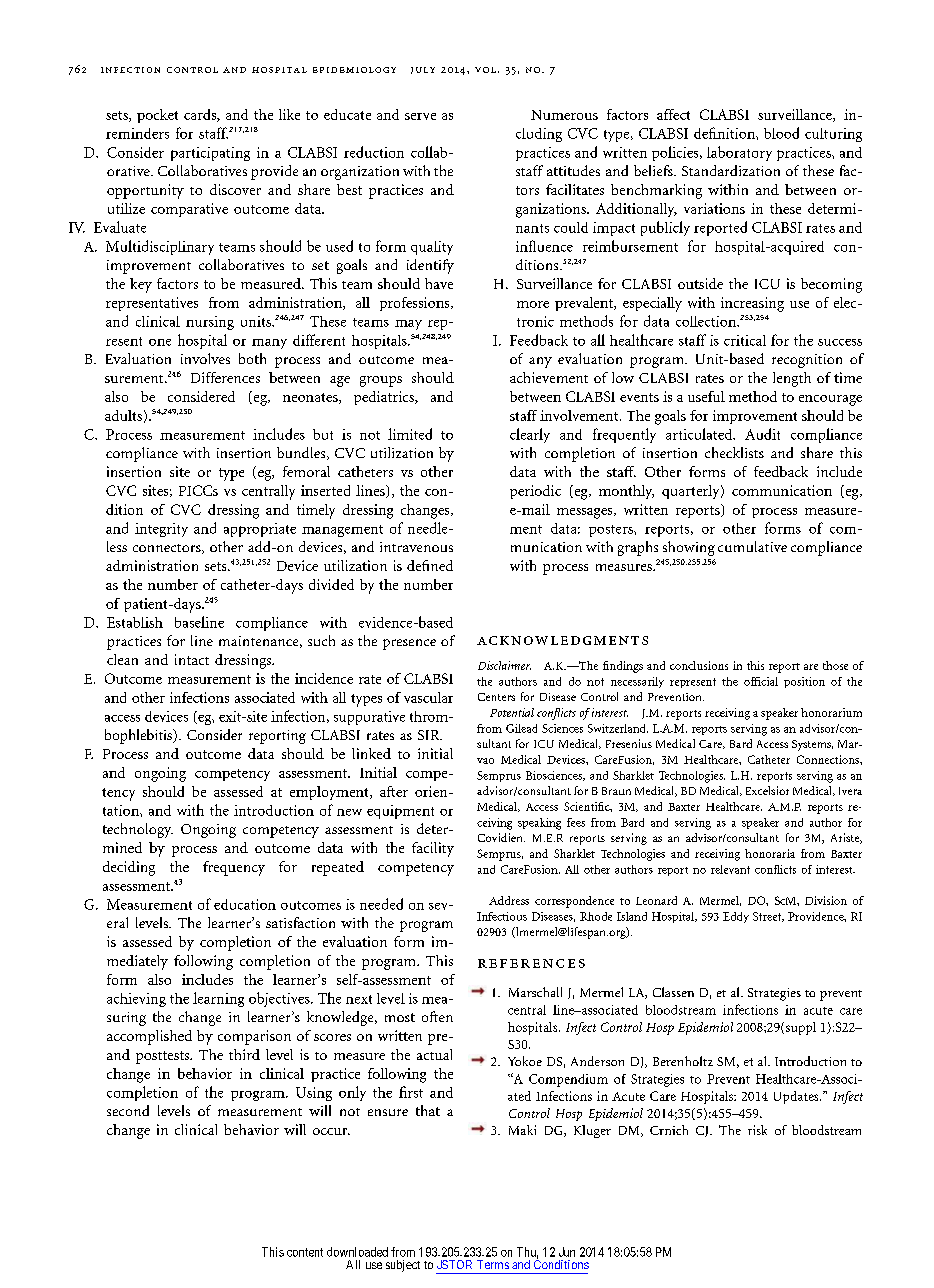  Describe the element at coordinates (761, 681) in the page. I see `official` at that location.
